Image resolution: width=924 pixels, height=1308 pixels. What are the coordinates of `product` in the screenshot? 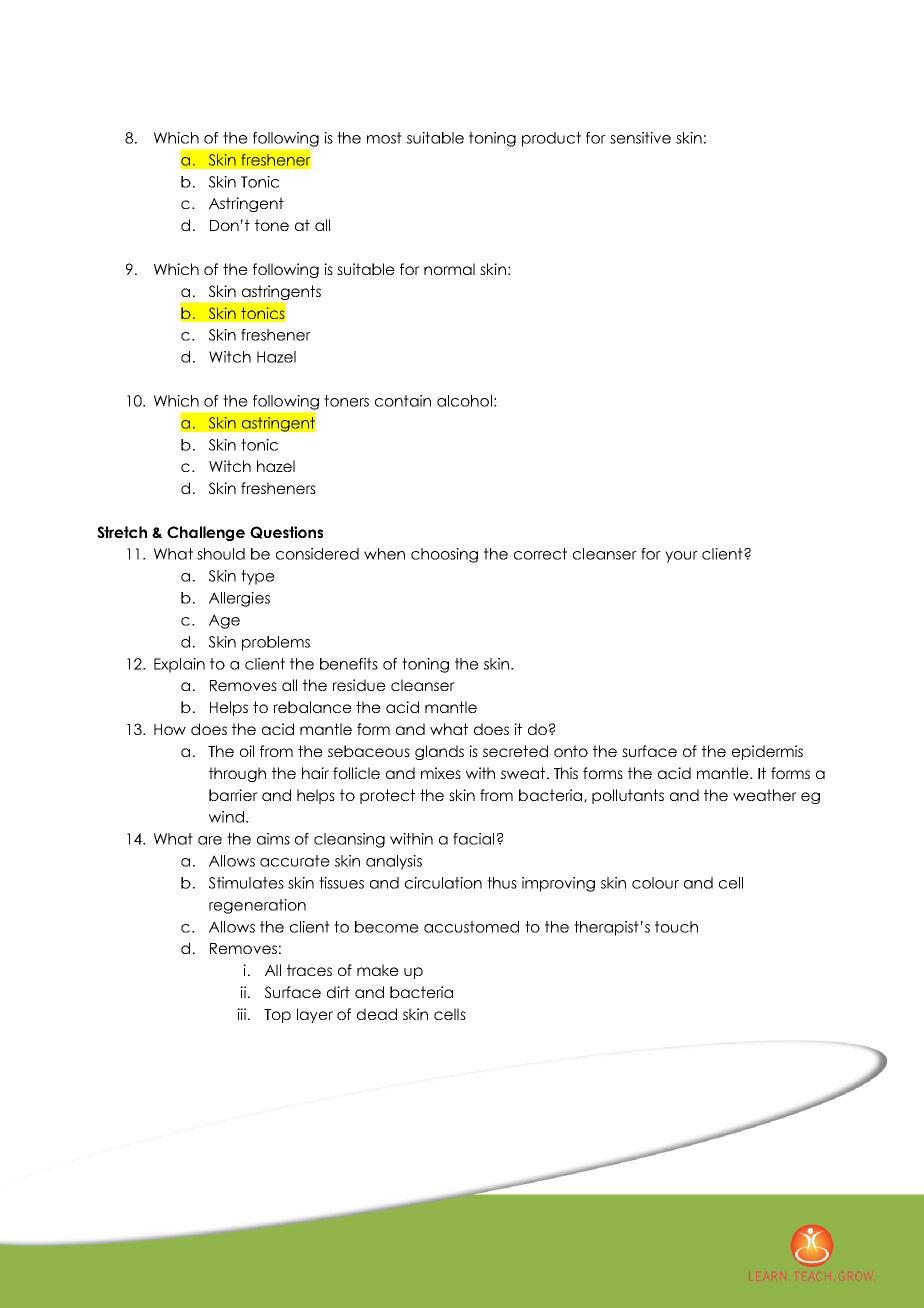 It's located at (551, 139).
